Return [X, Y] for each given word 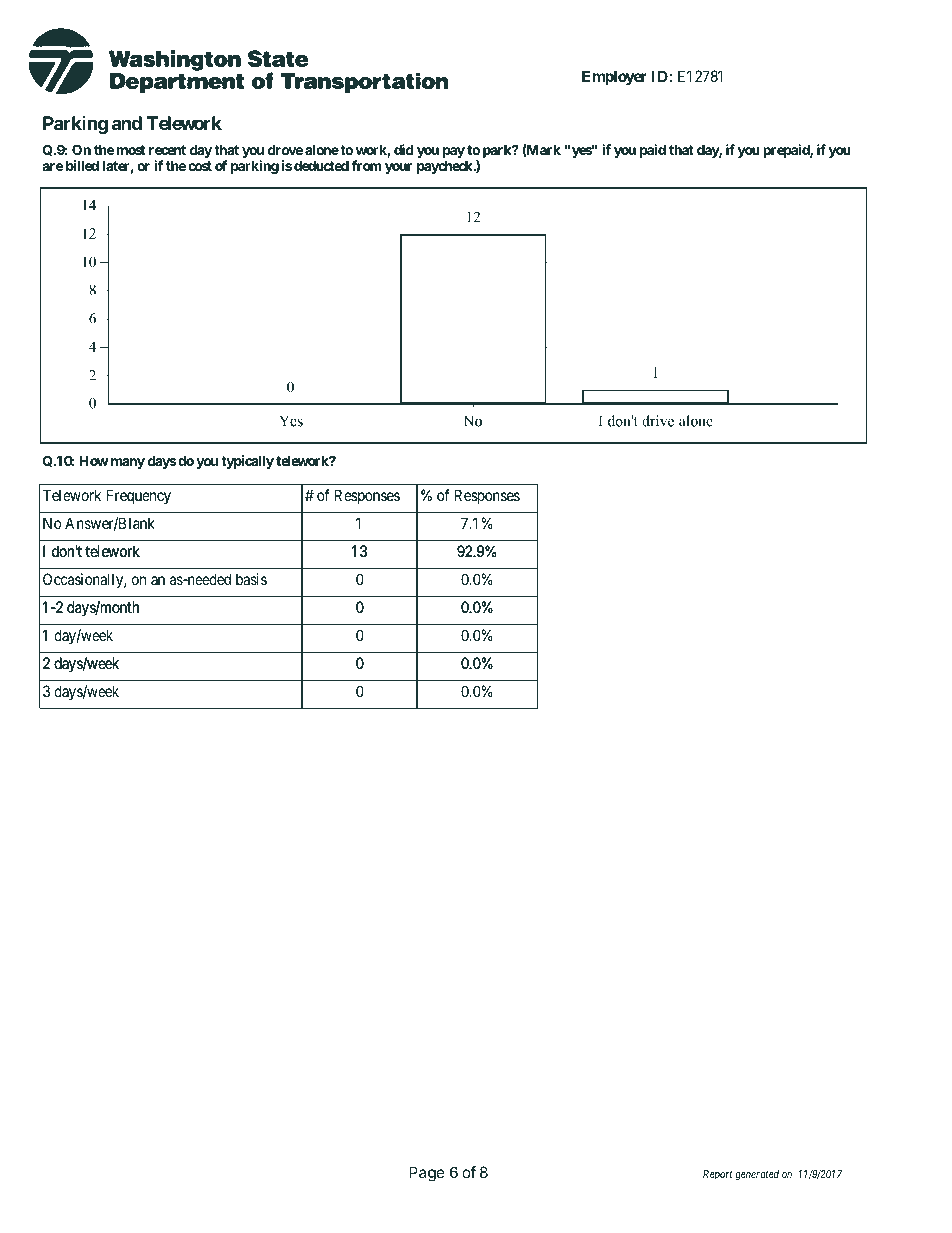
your [398, 168]
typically [247, 462]
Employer [614, 77]
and [127, 123]
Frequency [139, 496]
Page [427, 1174]
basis [251, 579]
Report [718, 1175]
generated [757, 1175]
